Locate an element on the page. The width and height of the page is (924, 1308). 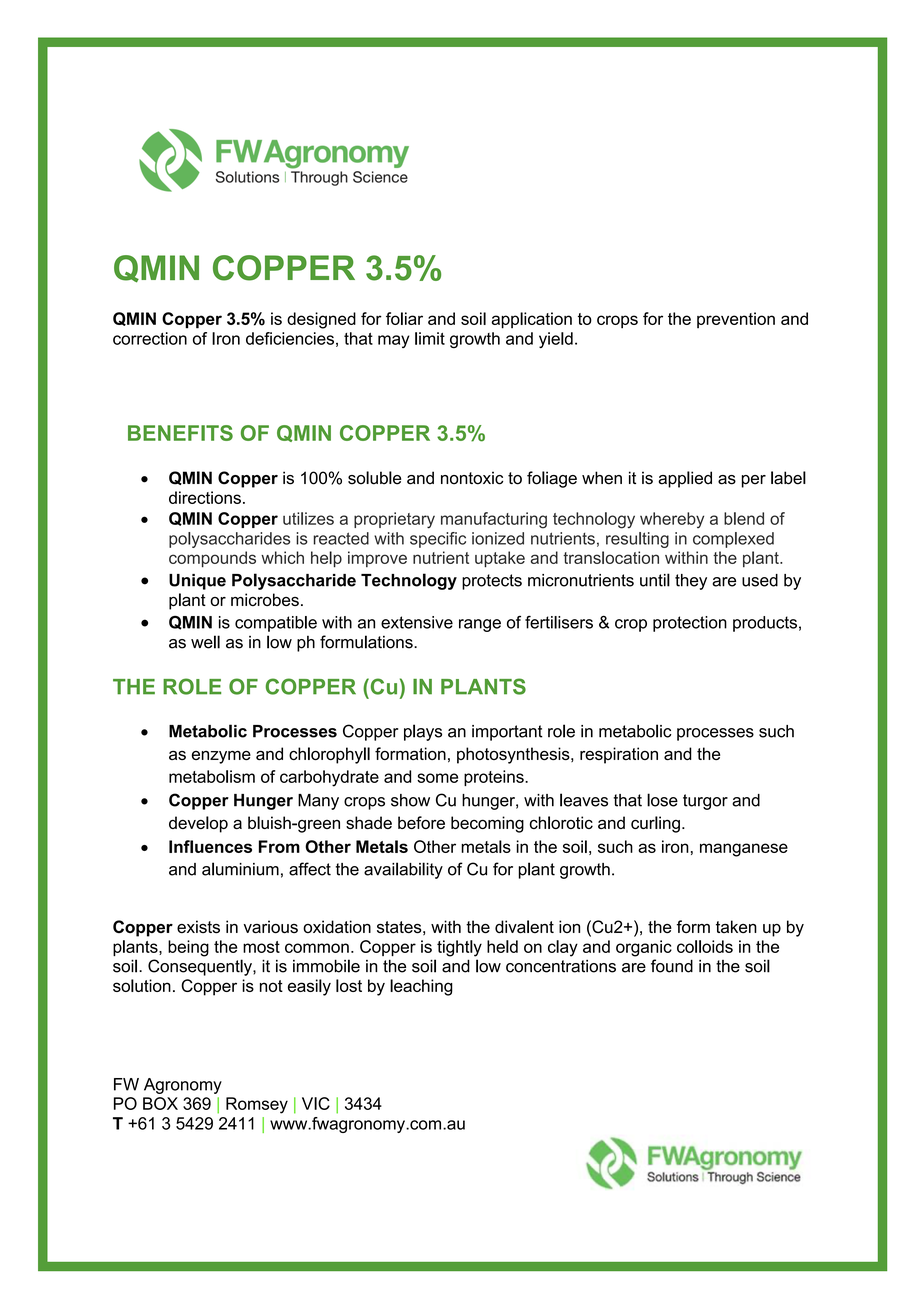
correction is located at coordinates (150, 338).
